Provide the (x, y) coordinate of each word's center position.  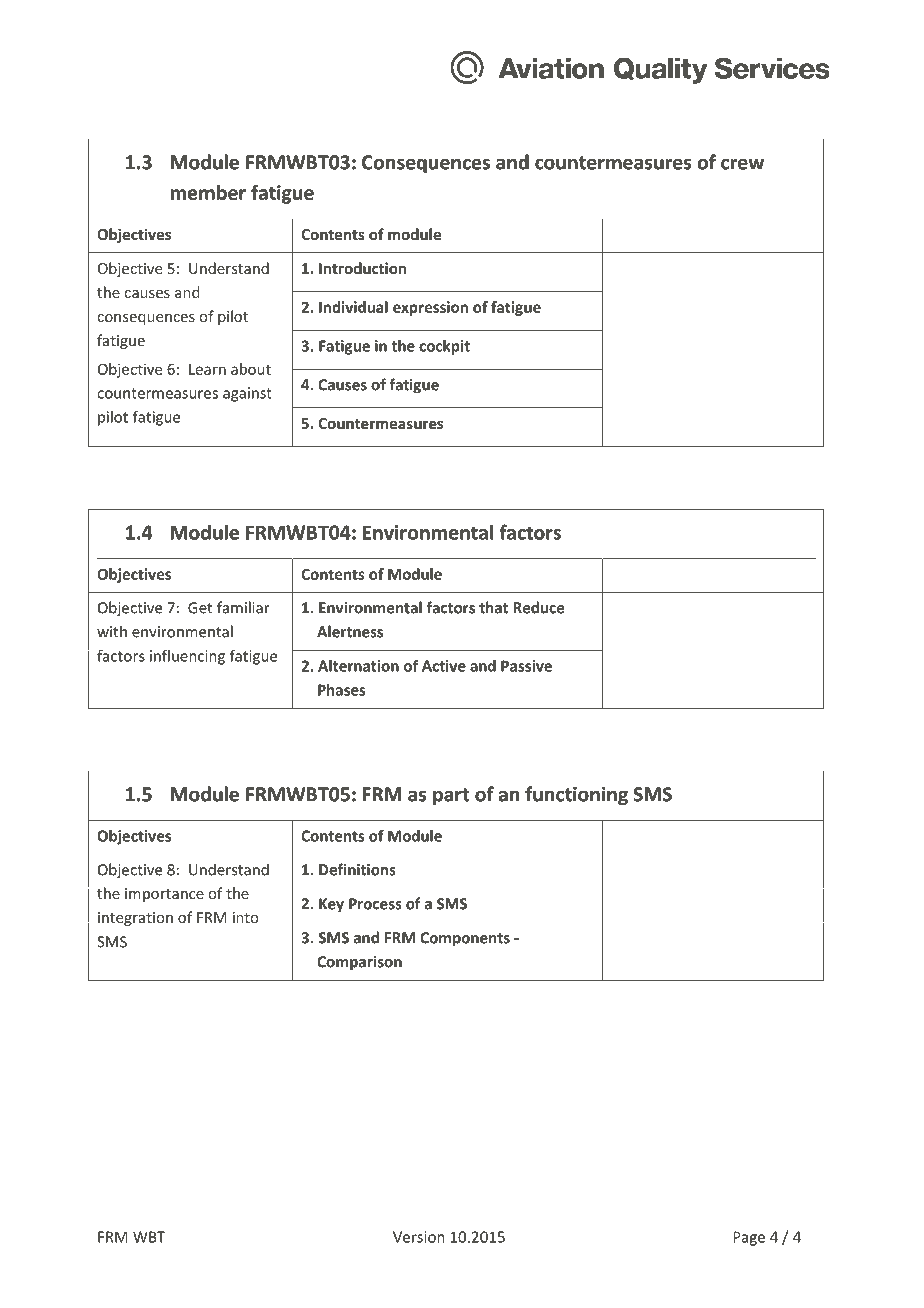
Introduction (362, 268)
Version (419, 1237)
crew (742, 164)
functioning (576, 795)
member (208, 192)
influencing (187, 657)
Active (444, 666)
